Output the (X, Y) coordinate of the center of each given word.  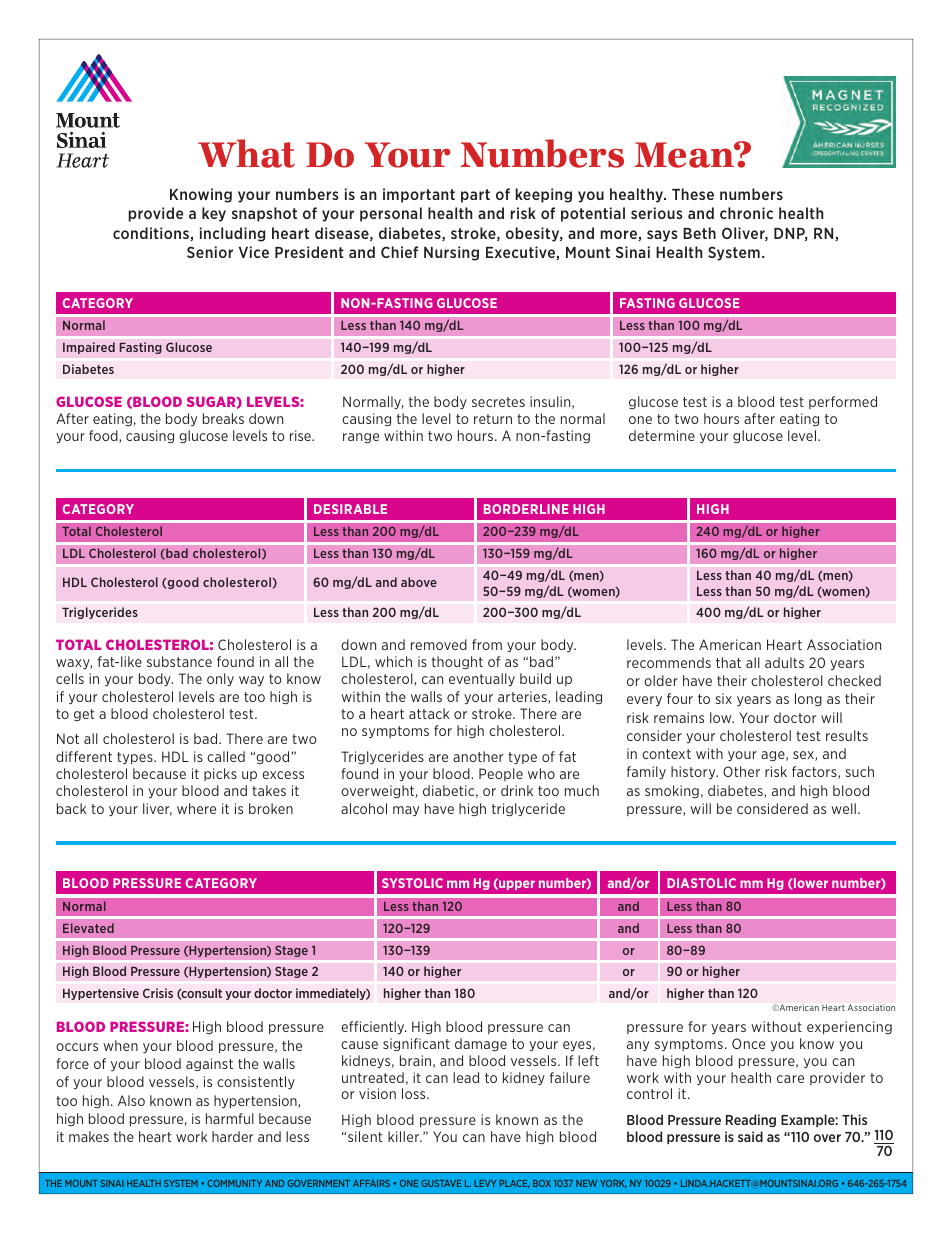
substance (179, 661)
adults (784, 662)
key (214, 214)
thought (457, 662)
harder (233, 1136)
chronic (746, 213)
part (475, 196)
